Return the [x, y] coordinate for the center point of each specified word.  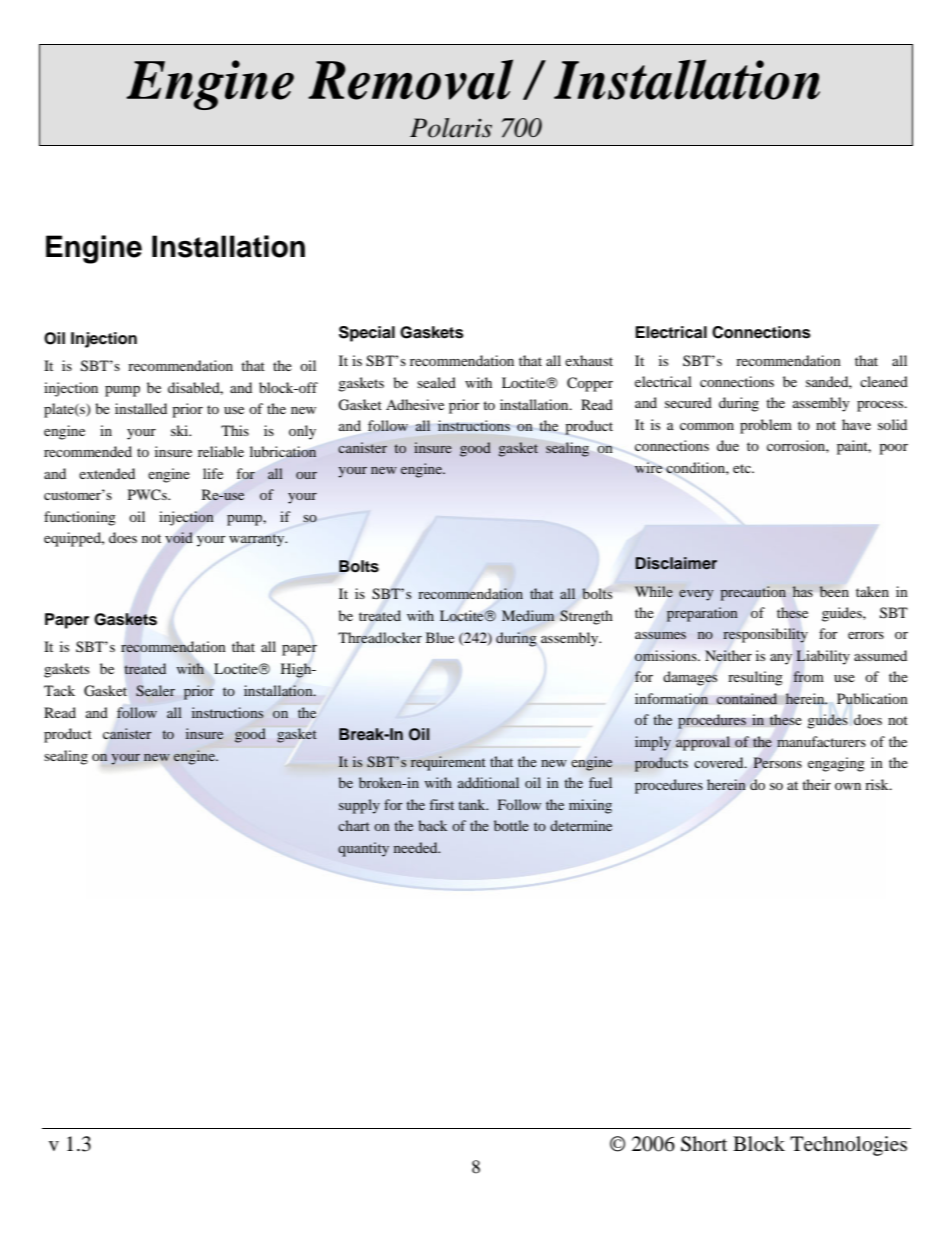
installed [141, 408]
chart [354, 825]
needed [417, 847]
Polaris [451, 128]
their [816, 784]
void [178, 537]
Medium [528, 615]
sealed [436, 382]
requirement [448, 763]
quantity [363, 849]
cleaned [884, 381]
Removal [410, 79]
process [881, 406]
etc [743, 468]
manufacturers [821, 741]
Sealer [155, 690]
